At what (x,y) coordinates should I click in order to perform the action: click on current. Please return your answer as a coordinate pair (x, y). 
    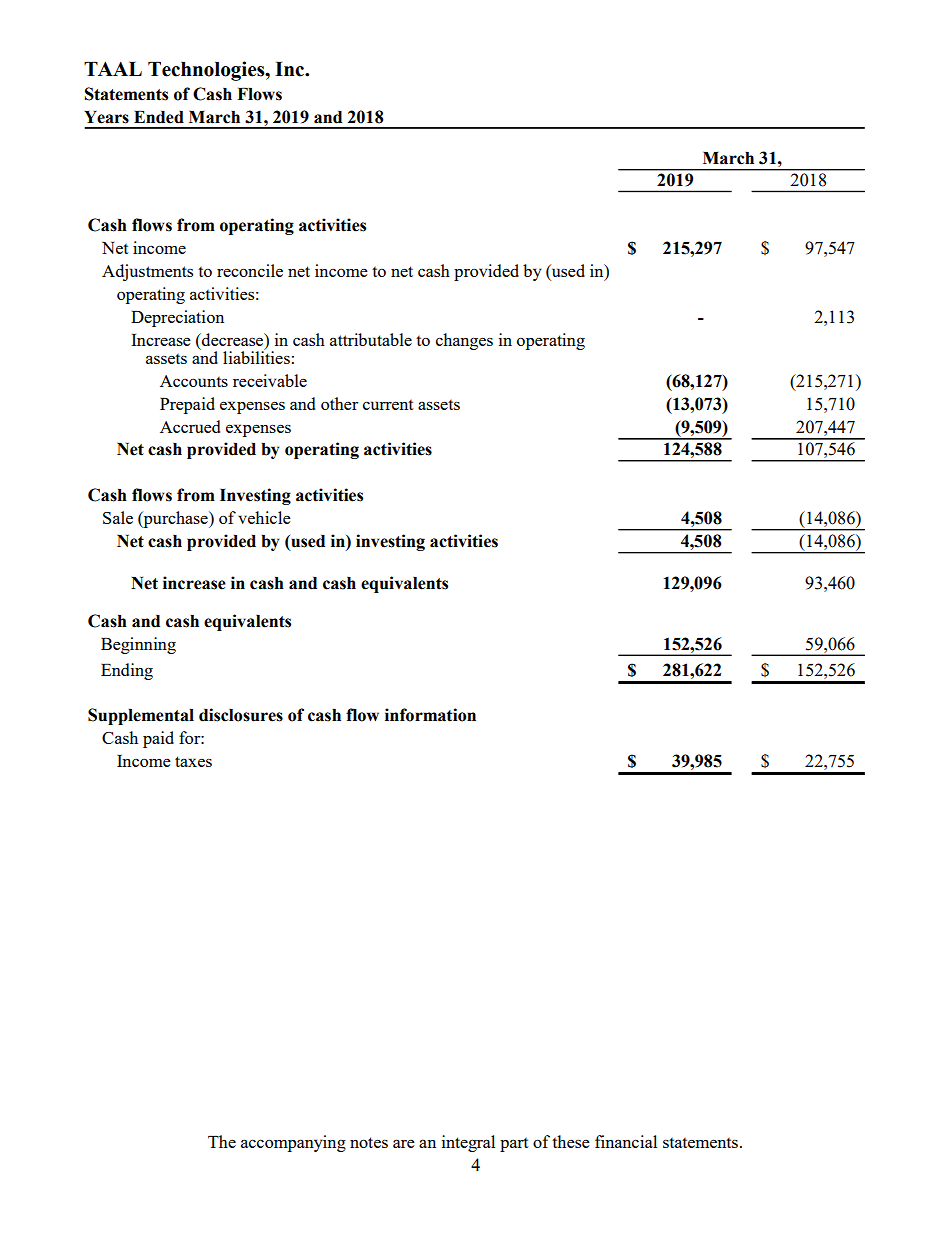
    Looking at the image, I should click on (388, 405).
